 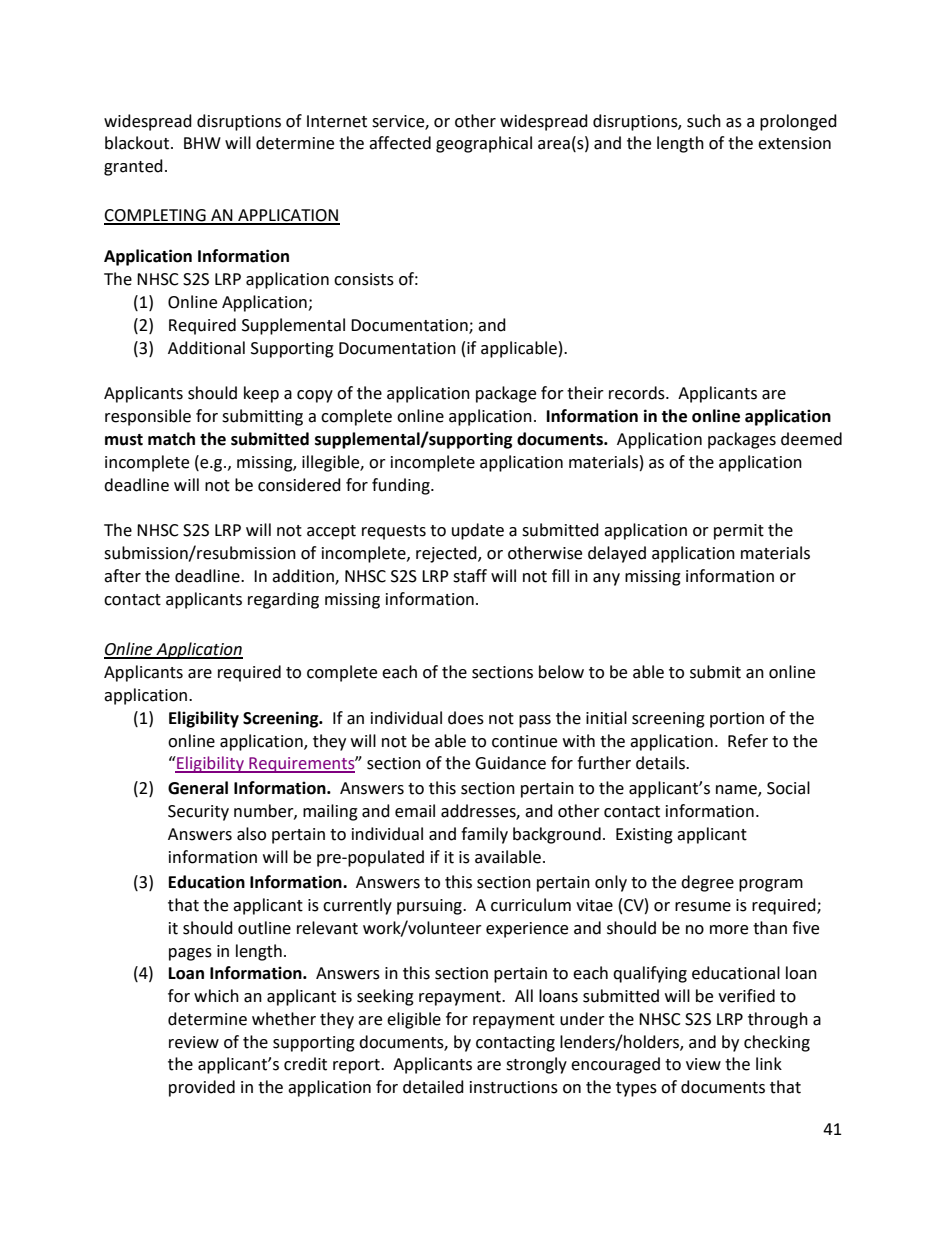 I want to click on geographical, so click(x=484, y=144).
